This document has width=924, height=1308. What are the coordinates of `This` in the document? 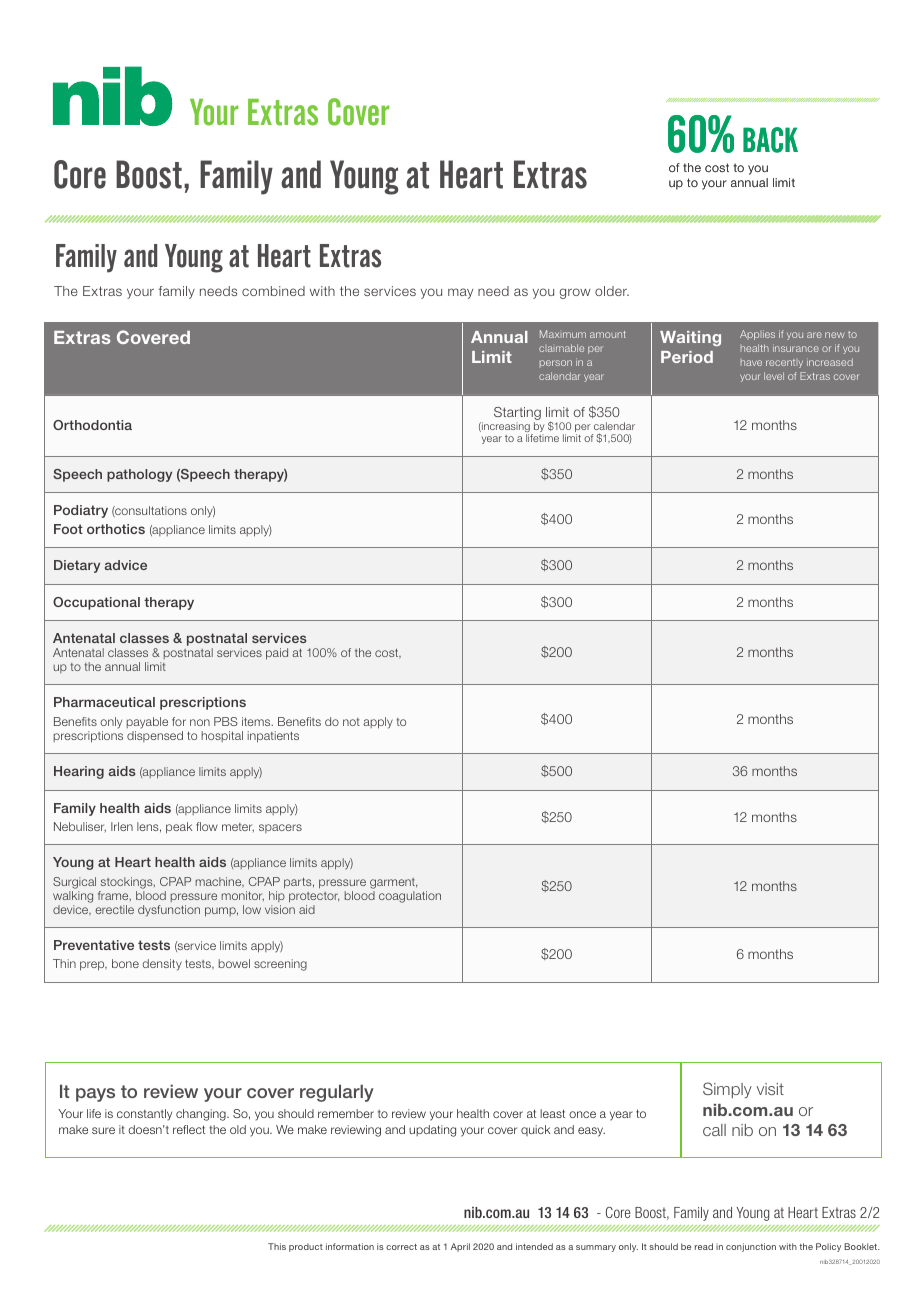 It's located at (277, 1246).
